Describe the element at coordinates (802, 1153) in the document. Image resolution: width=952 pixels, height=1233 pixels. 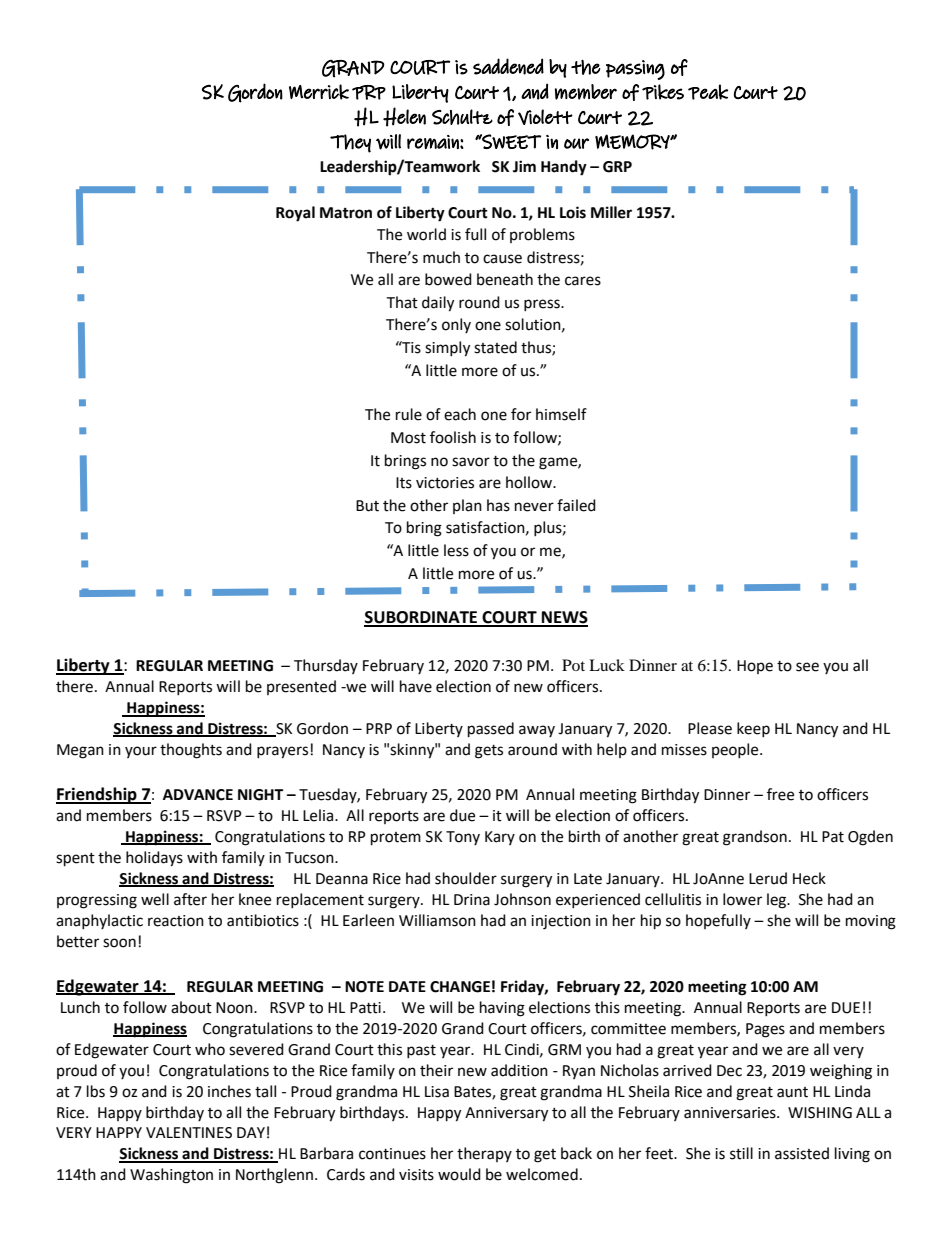
I see `assisted` at that location.
